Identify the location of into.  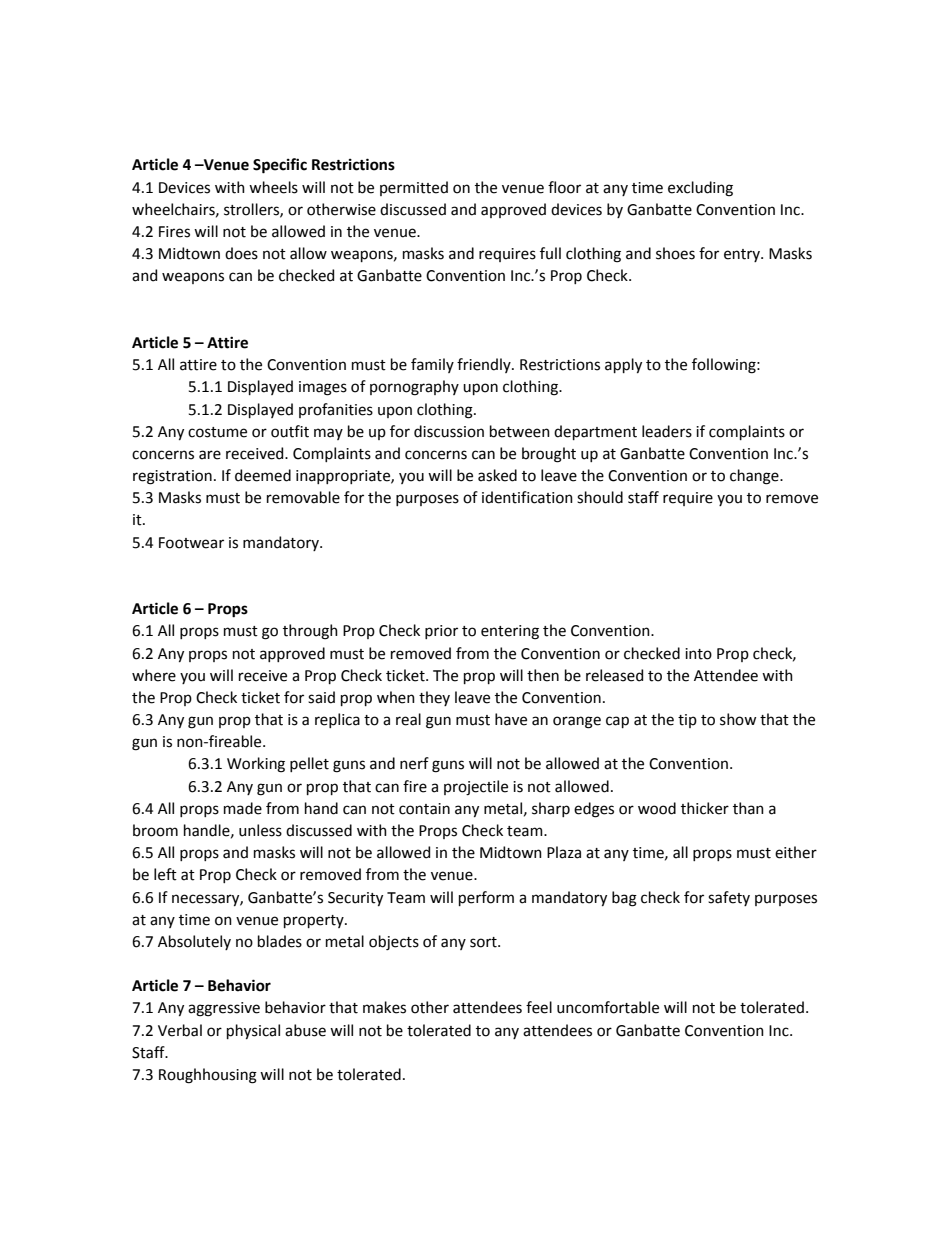
(698, 654).
